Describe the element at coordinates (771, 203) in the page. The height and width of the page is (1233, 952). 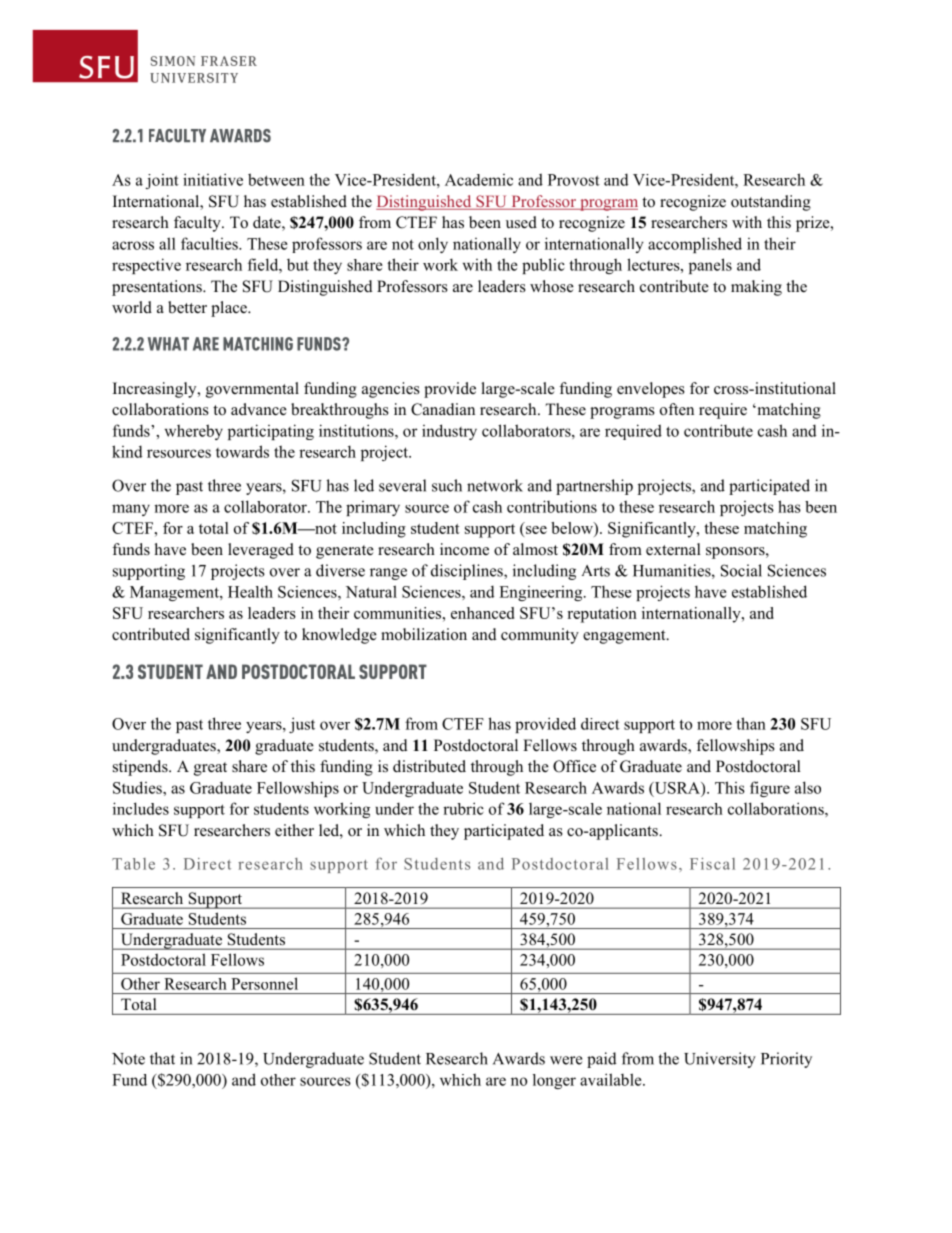
I see `outstanding` at that location.
